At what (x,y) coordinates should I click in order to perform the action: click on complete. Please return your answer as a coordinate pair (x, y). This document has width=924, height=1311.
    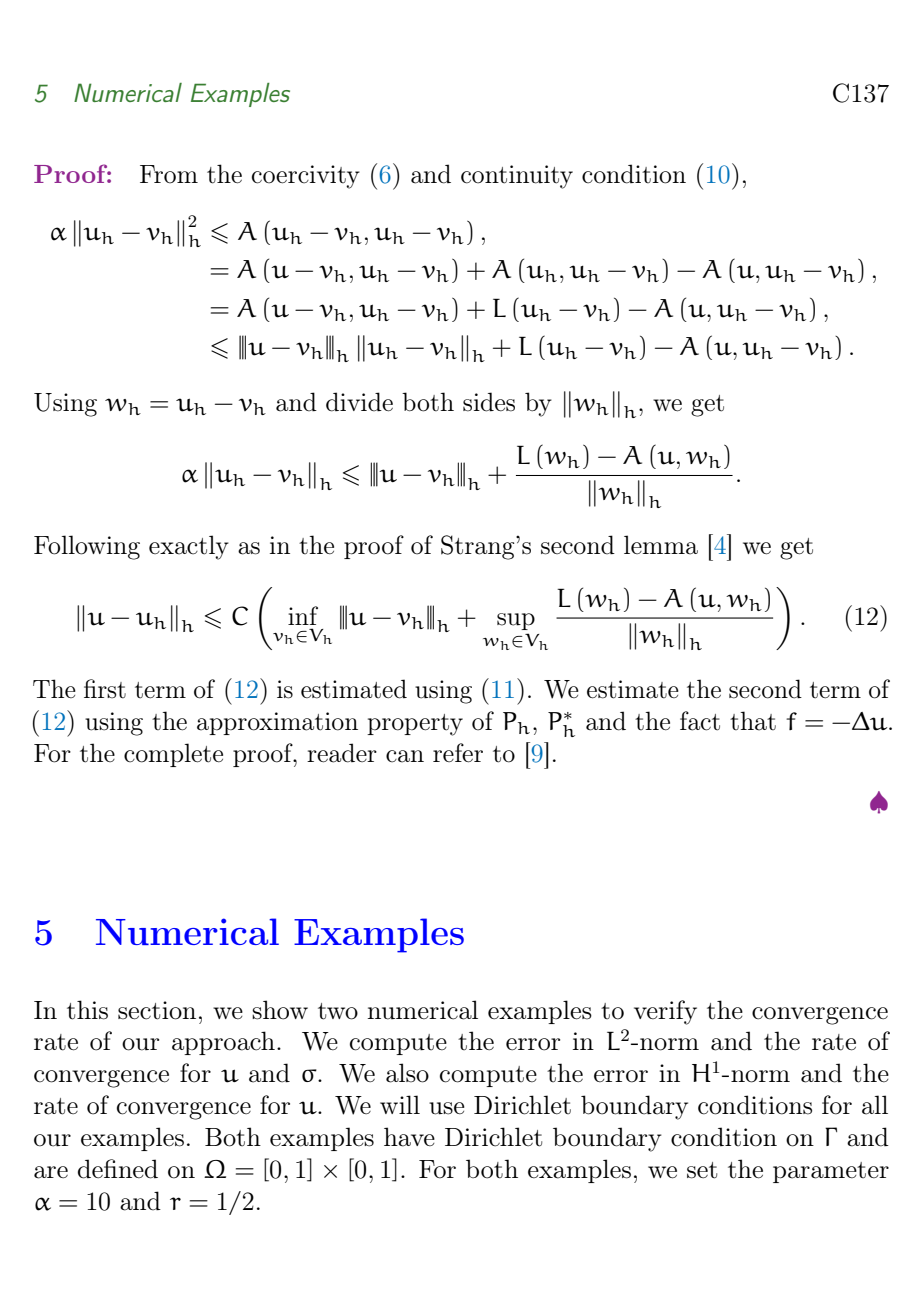
    Looking at the image, I should click on (173, 755).
